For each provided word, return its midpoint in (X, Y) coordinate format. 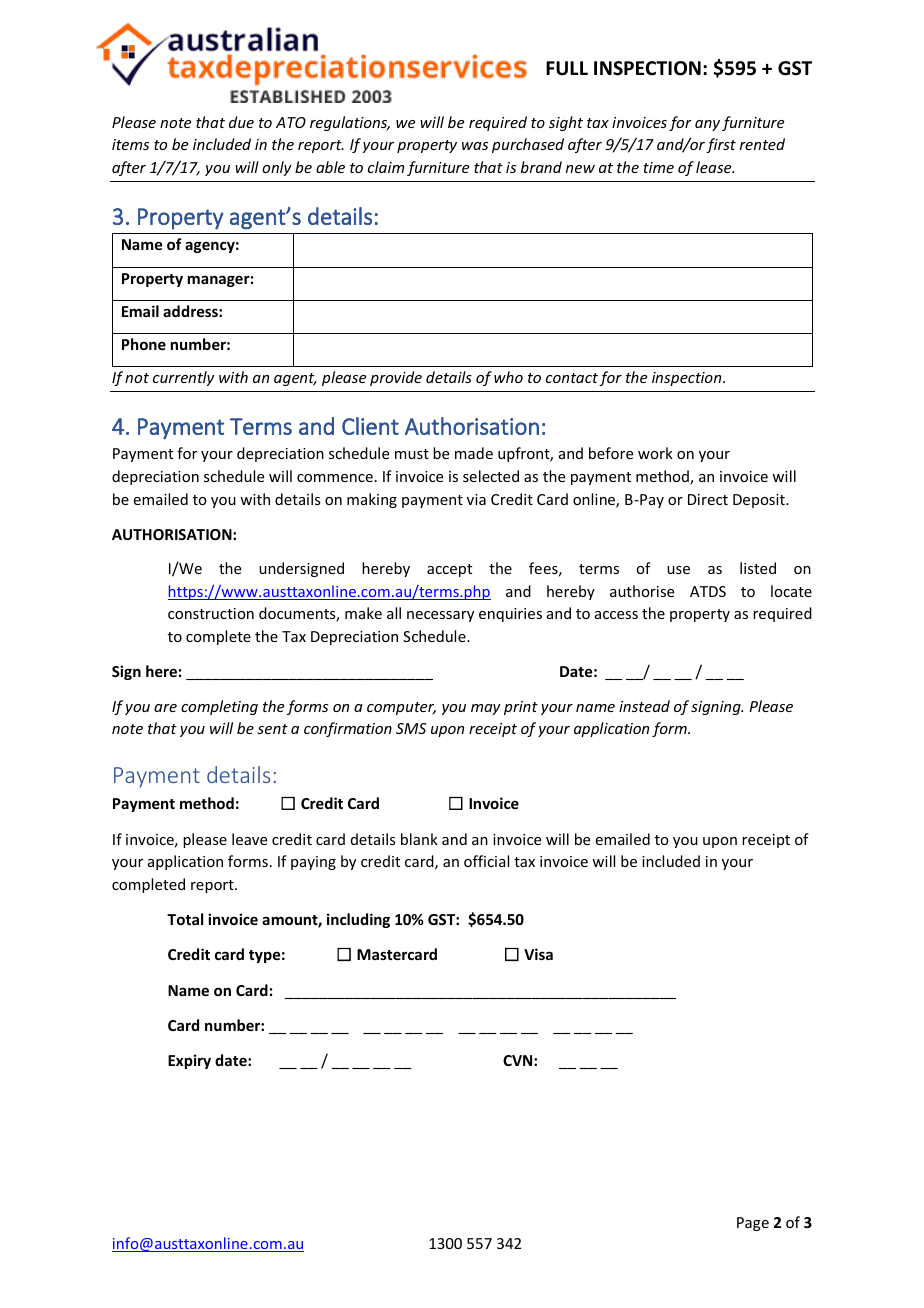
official (486, 861)
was (475, 146)
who (508, 377)
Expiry (189, 1061)
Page (753, 1224)
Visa (538, 954)
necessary (440, 616)
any (707, 125)
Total (185, 919)
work (655, 453)
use (678, 570)
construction (211, 613)
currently (184, 378)
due (241, 122)
